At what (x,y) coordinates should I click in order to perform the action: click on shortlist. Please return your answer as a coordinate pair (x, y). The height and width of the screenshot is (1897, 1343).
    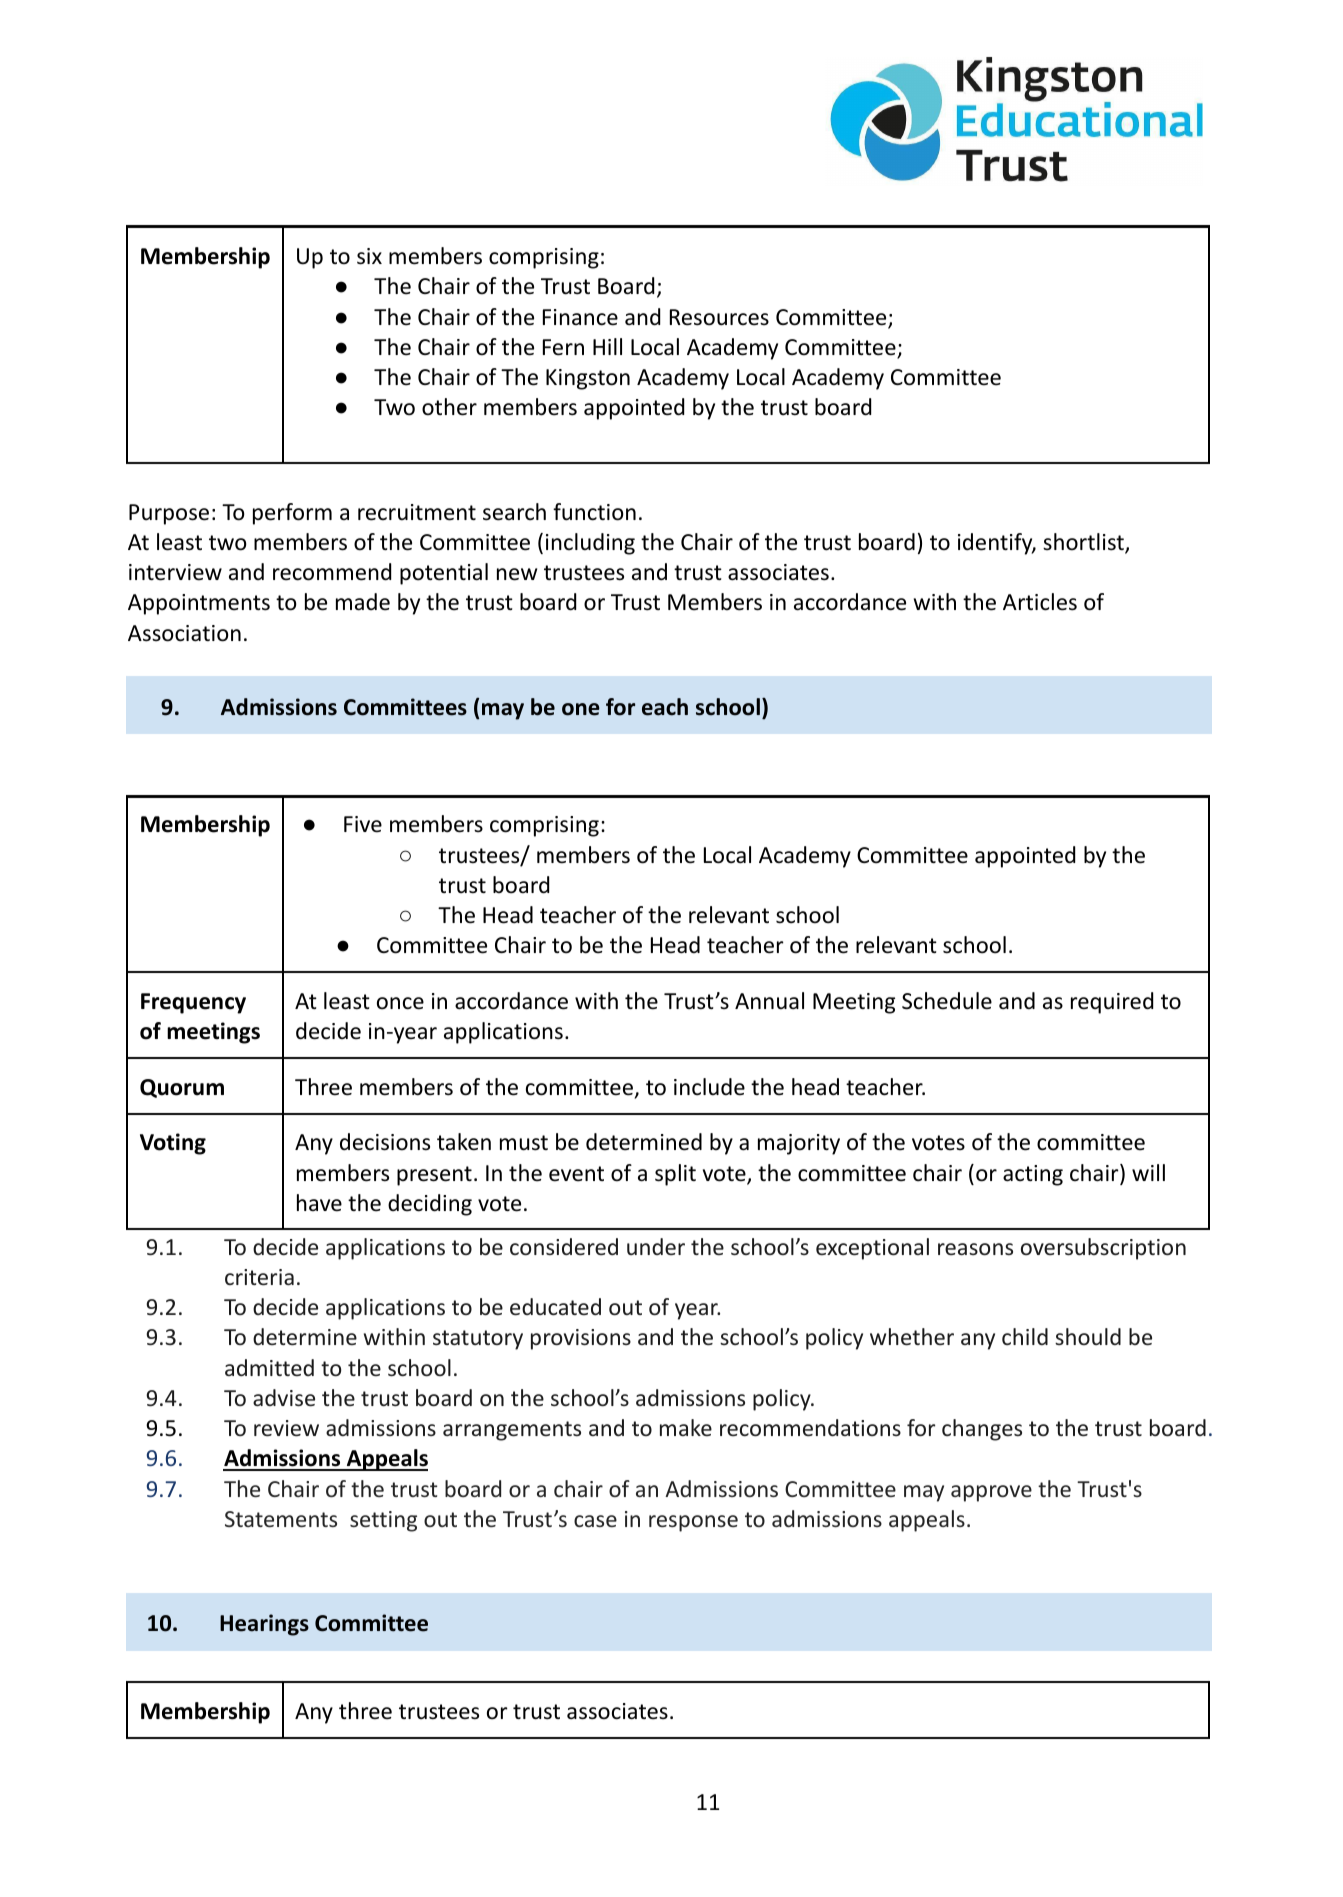
    Looking at the image, I should click on (1084, 543).
